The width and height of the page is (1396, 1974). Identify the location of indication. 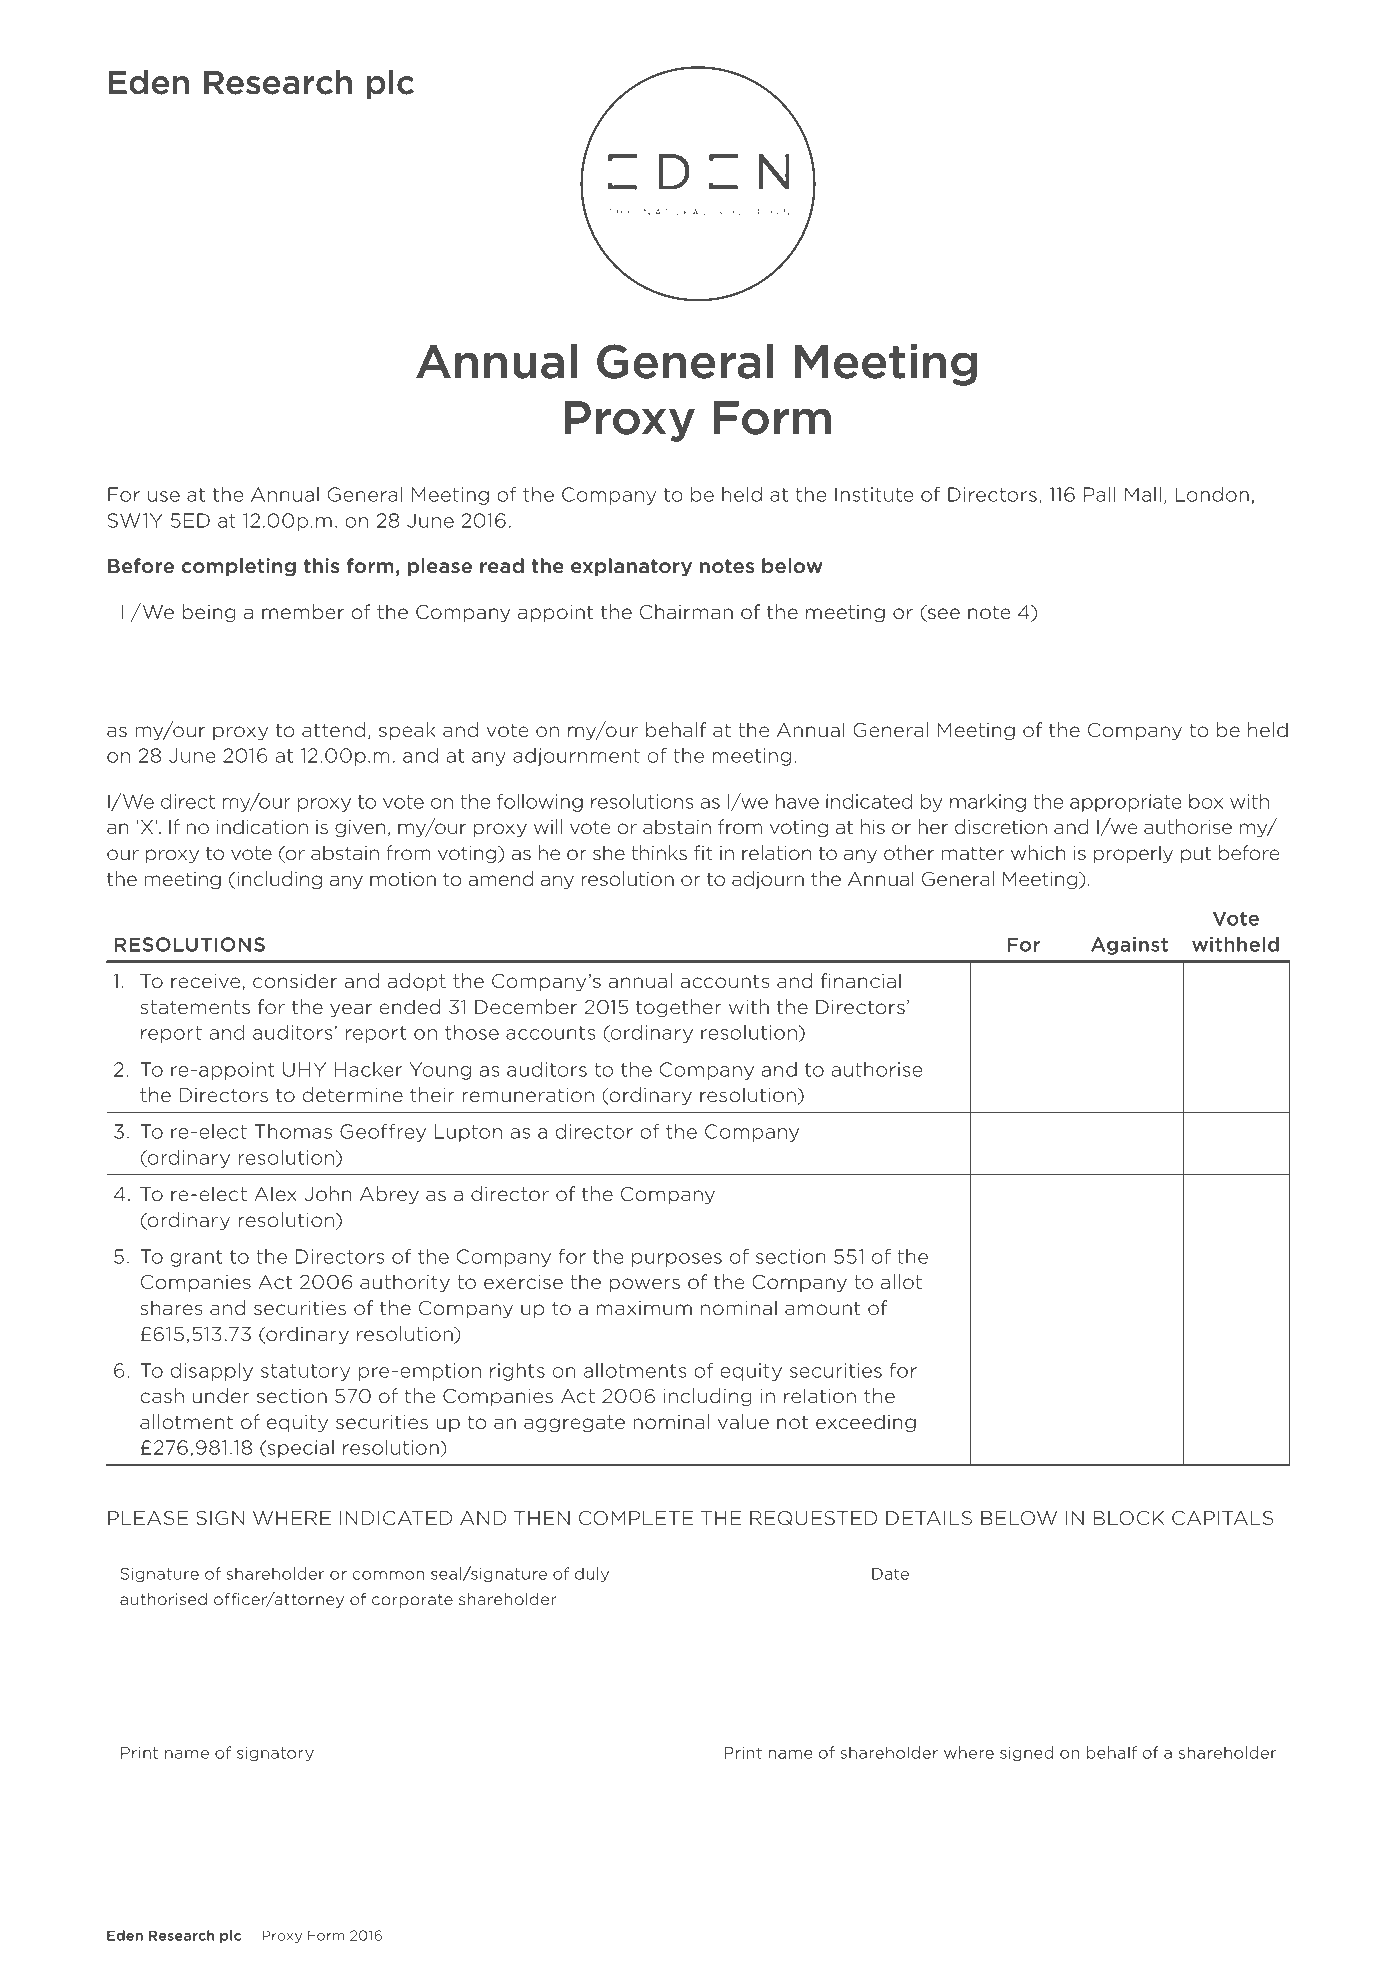
(262, 827).
